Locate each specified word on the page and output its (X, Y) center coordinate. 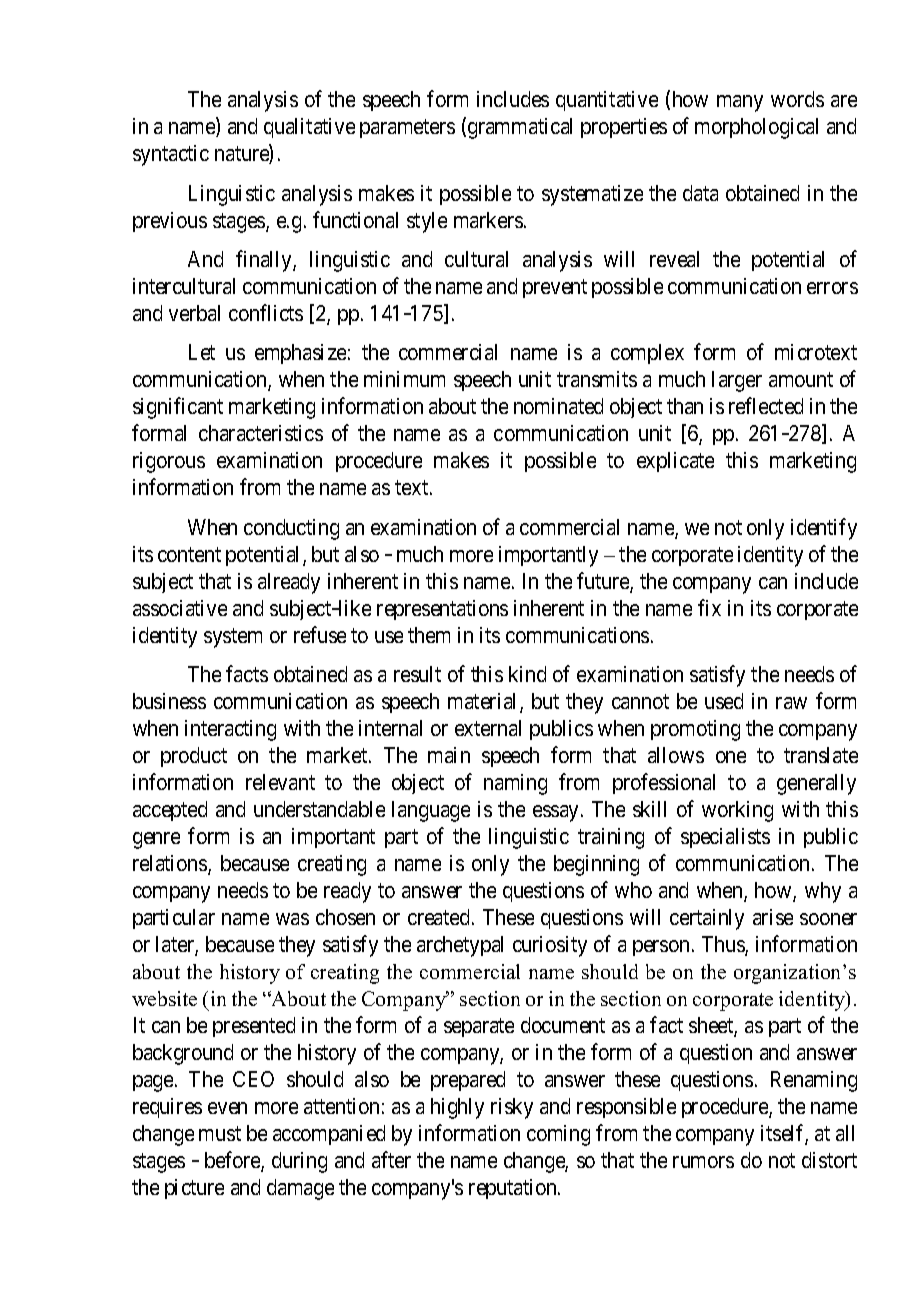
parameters (407, 129)
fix (709, 607)
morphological (756, 128)
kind (527, 674)
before (233, 1161)
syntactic (171, 155)
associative (180, 608)
